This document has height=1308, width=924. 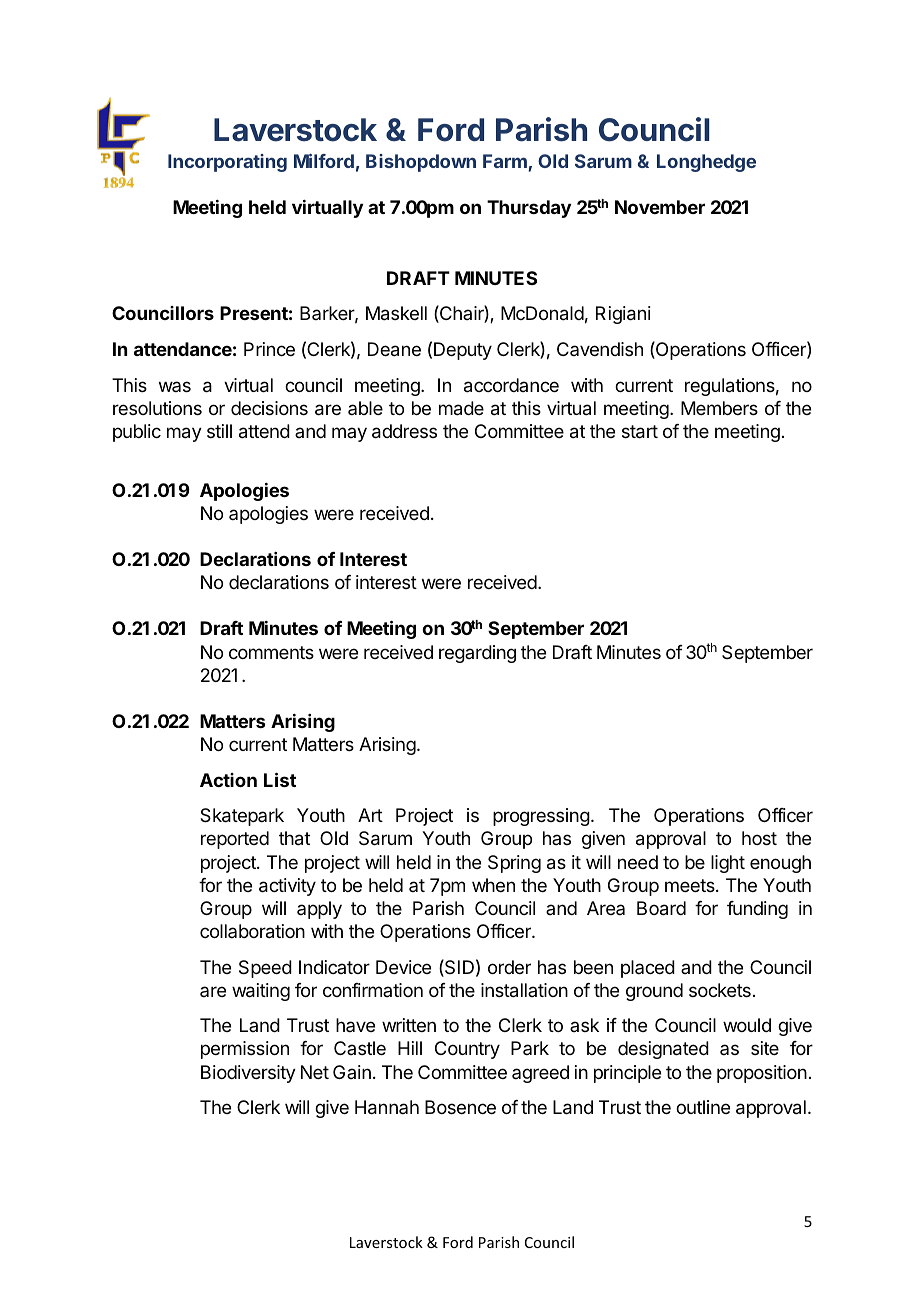 I want to click on November, so click(x=660, y=207).
